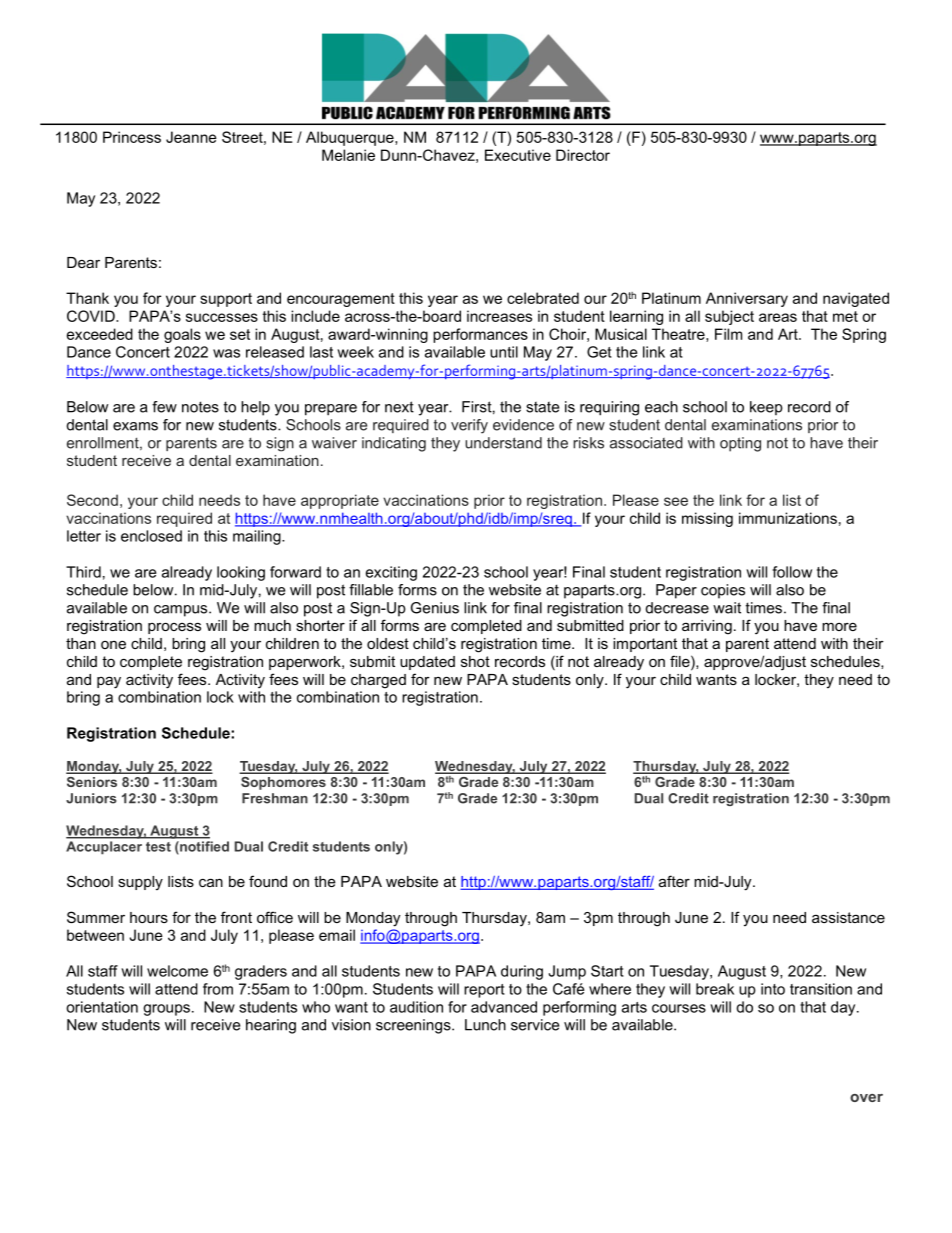 The image size is (952, 1233). I want to click on Jeanne, so click(191, 137).
